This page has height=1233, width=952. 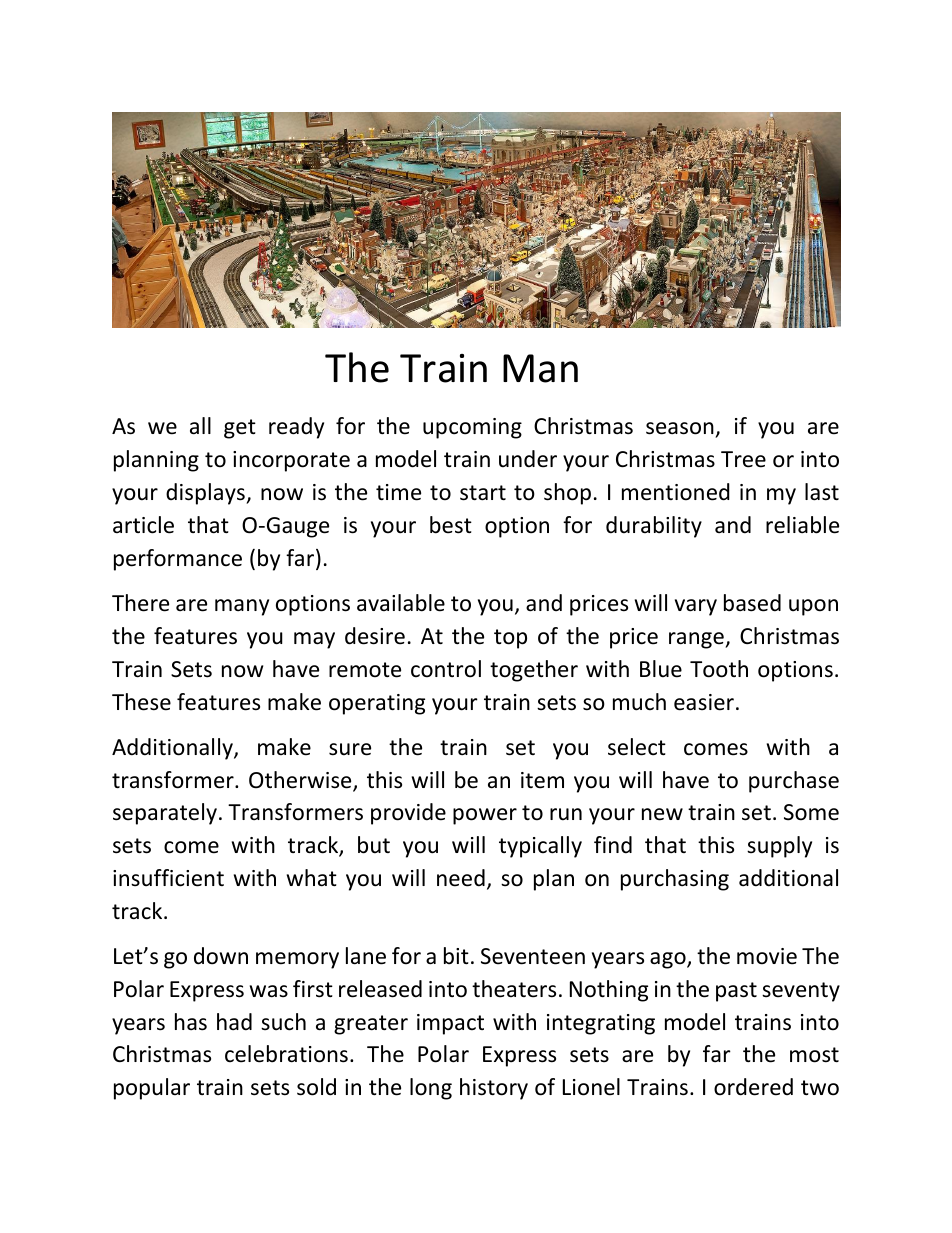 What do you see at coordinates (752, 603) in the page?
I see `based` at bounding box center [752, 603].
